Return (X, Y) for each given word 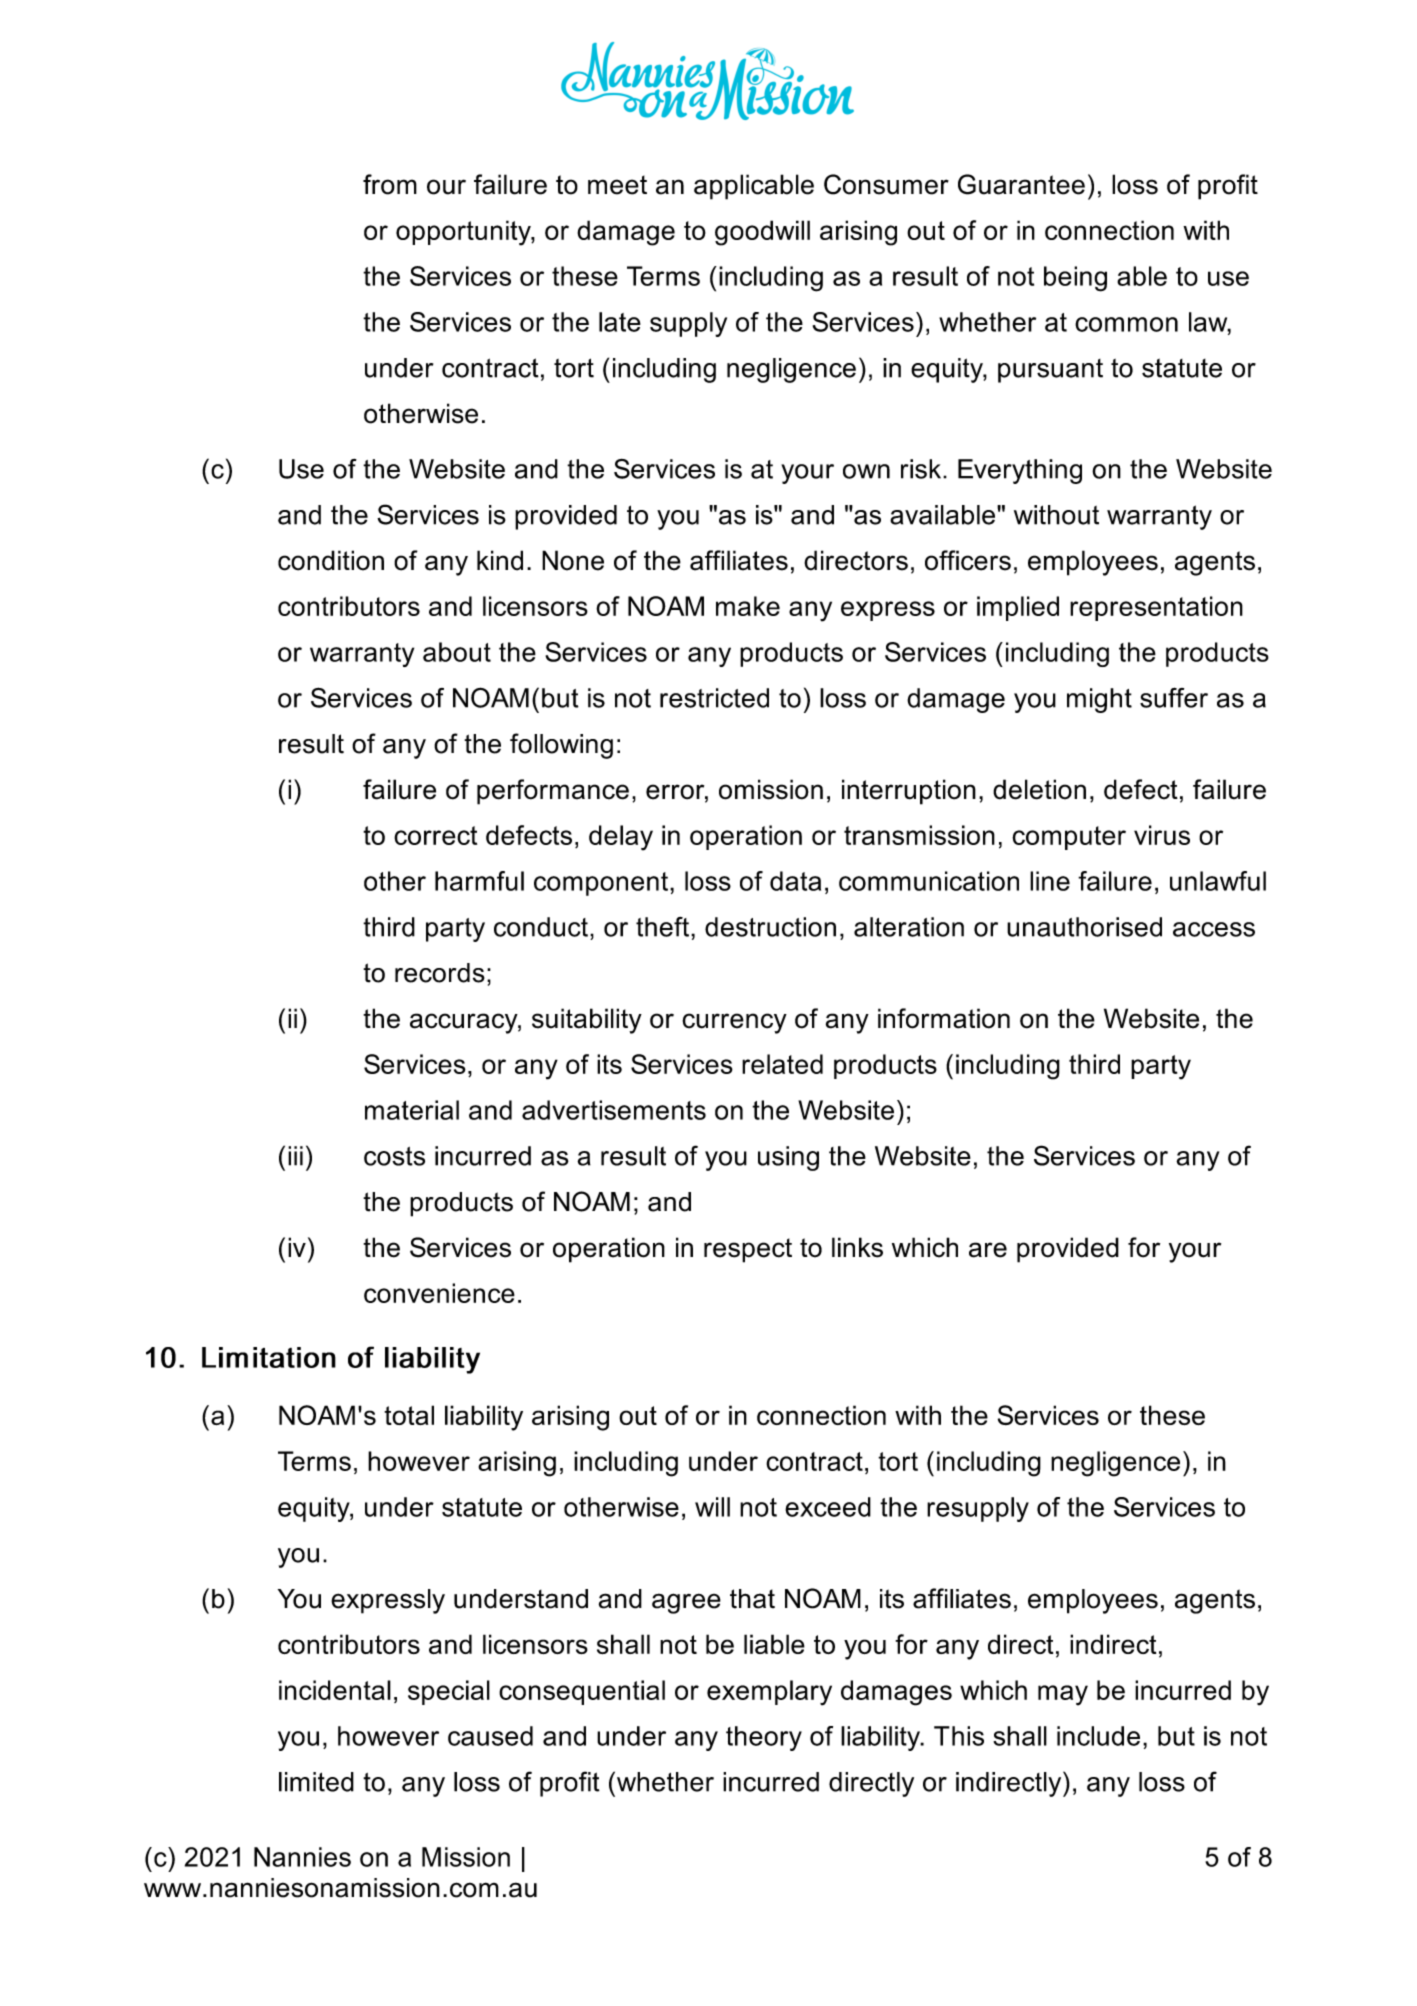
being (1075, 279)
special (449, 1692)
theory (764, 1738)
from (390, 184)
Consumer (886, 184)
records (440, 973)
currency (734, 1023)
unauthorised (1084, 927)
